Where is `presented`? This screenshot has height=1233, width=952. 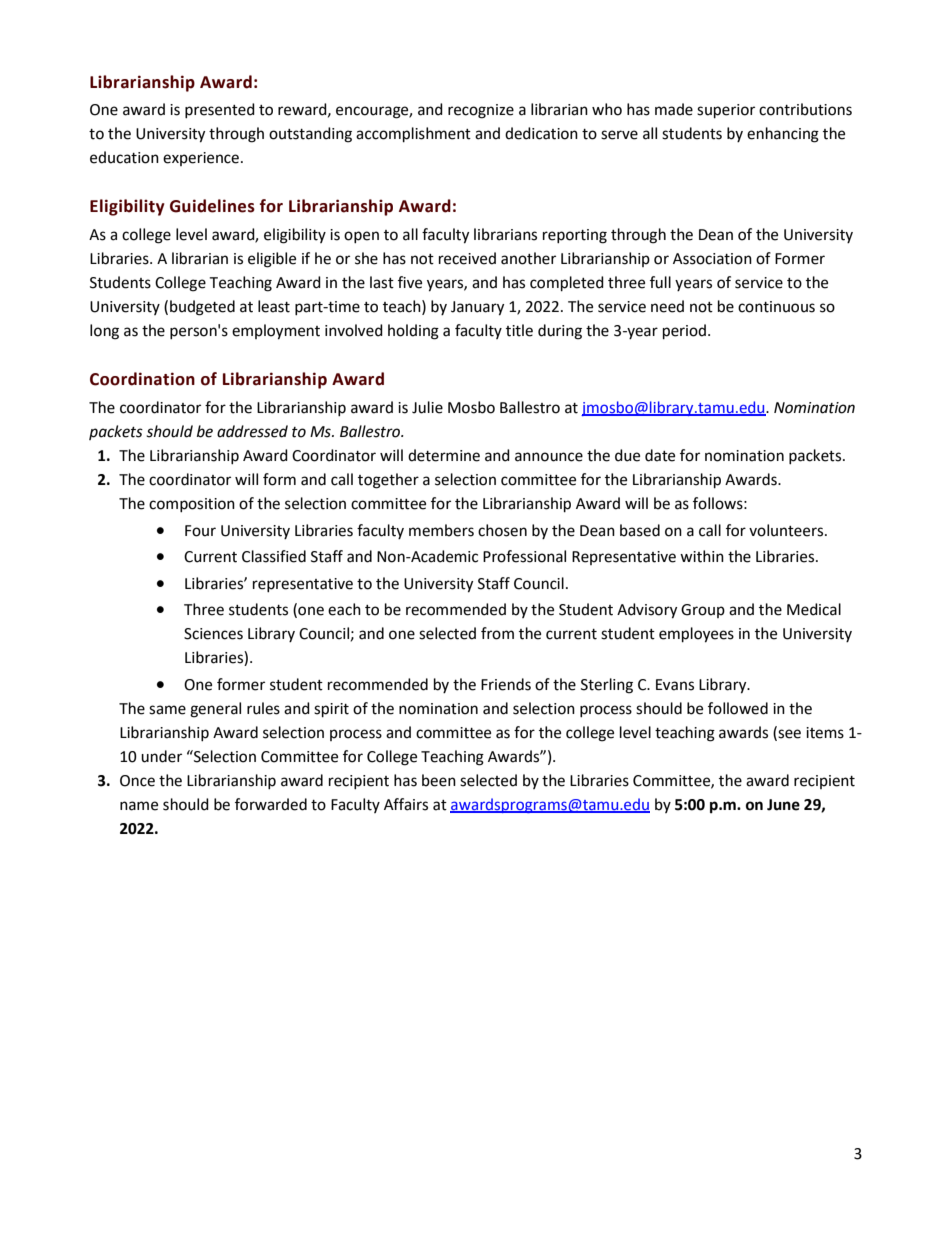
presented is located at coordinates (220, 110).
